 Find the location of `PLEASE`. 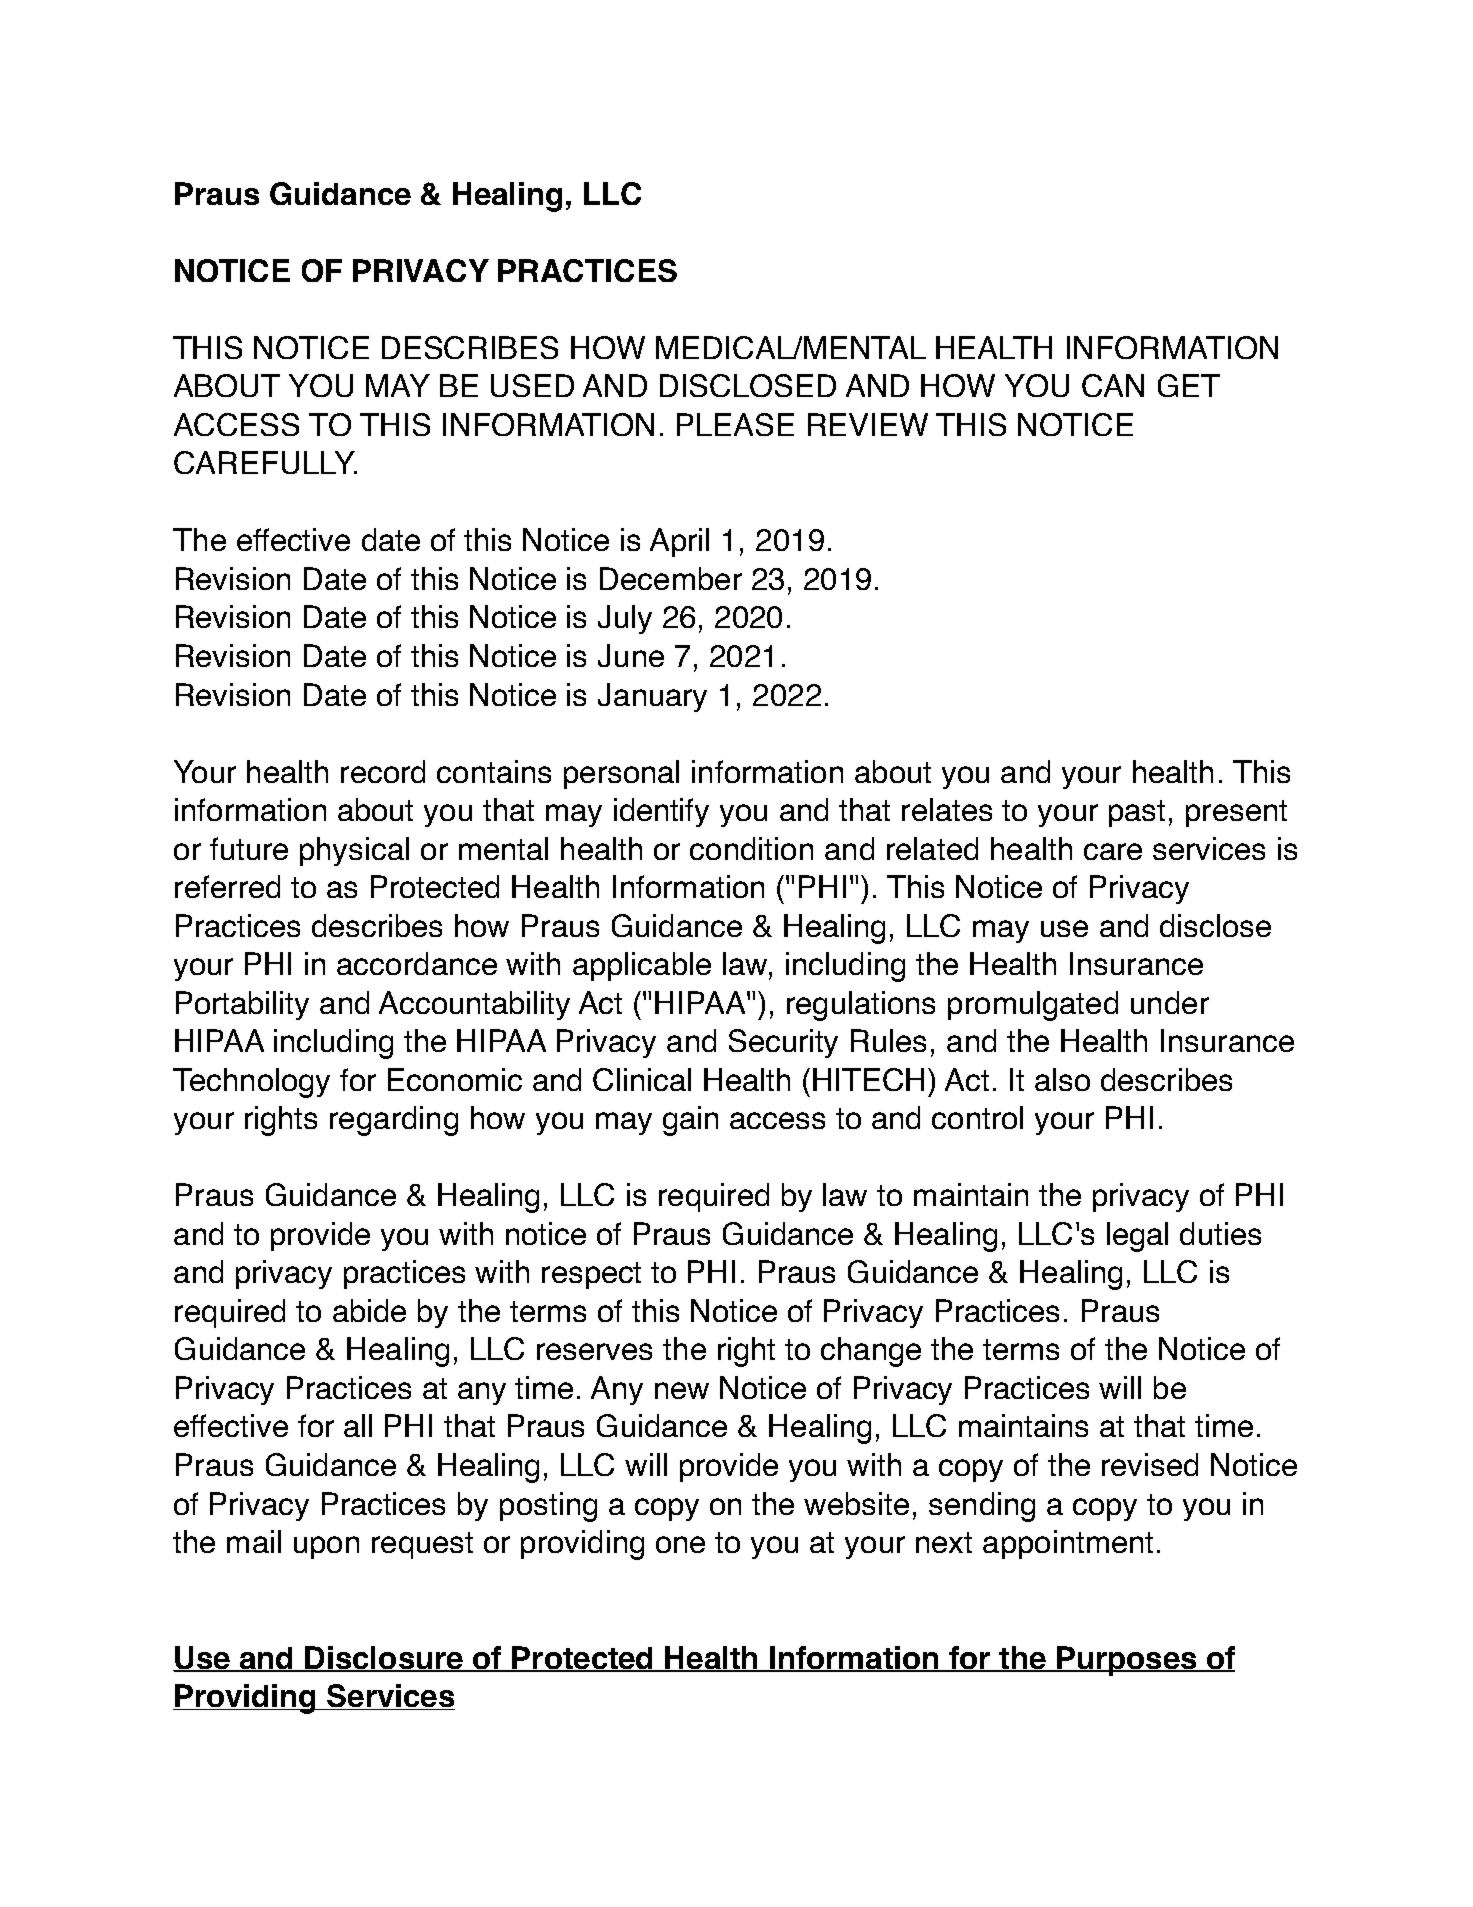

PLEASE is located at coordinates (735, 424).
